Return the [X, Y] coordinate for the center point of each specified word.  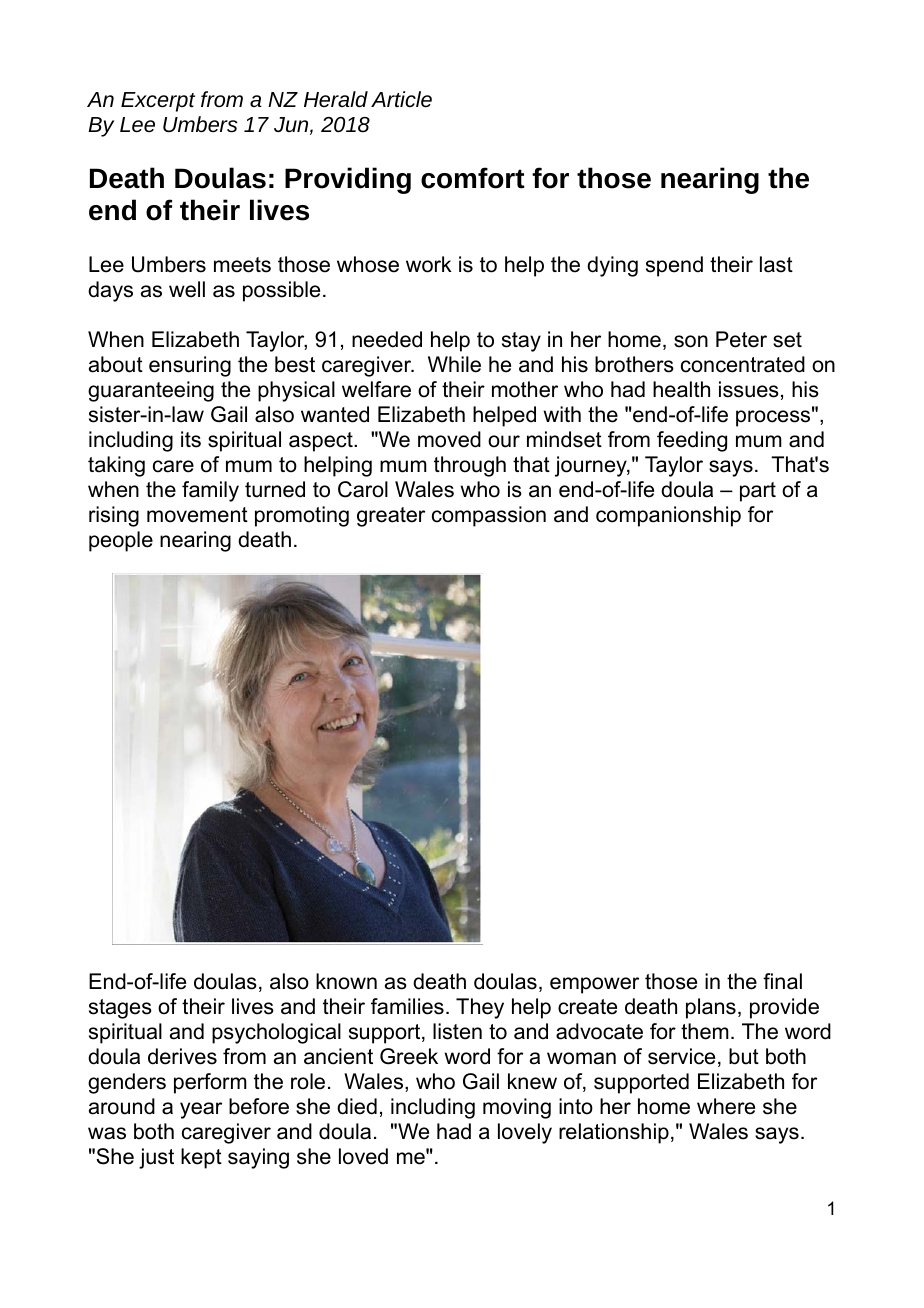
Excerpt [158, 102]
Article [401, 99]
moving [517, 1108]
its [191, 439]
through [470, 466]
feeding [692, 441]
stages [120, 1009]
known [346, 981]
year [201, 1110]
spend [674, 266]
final [782, 981]
